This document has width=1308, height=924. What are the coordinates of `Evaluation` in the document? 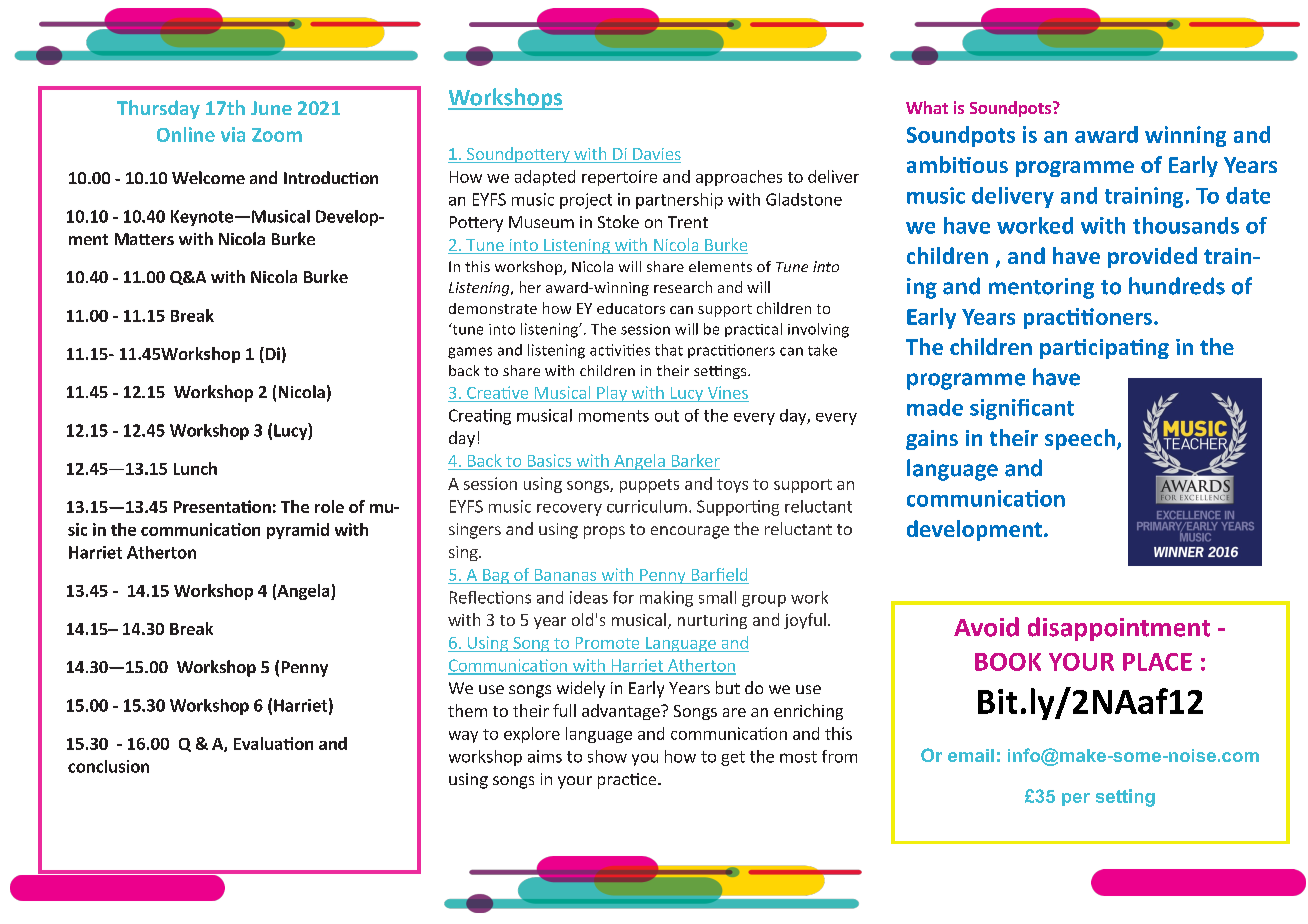 It's located at (273, 743).
